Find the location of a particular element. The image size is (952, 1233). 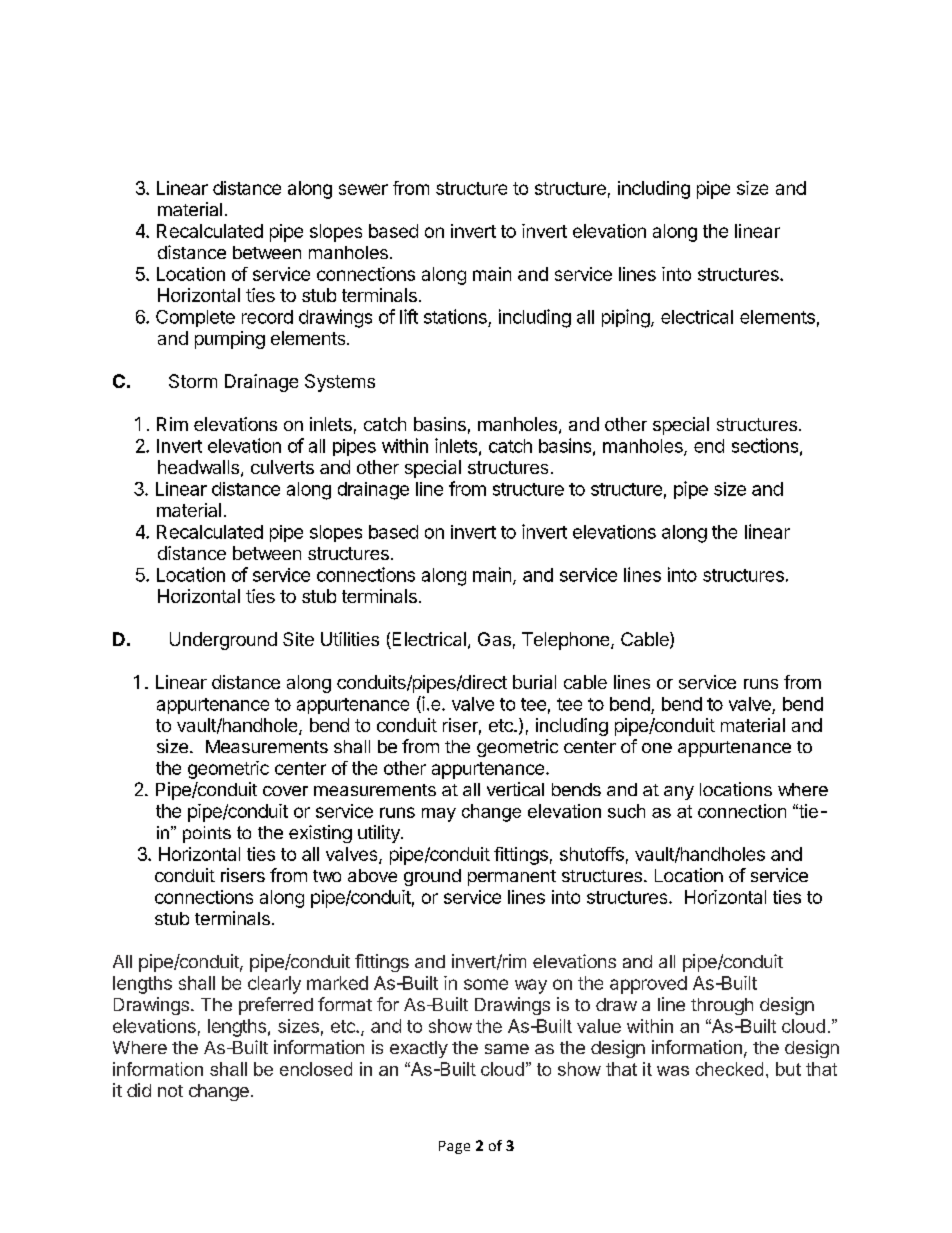

checked is located at coordinates (729, 1069).
